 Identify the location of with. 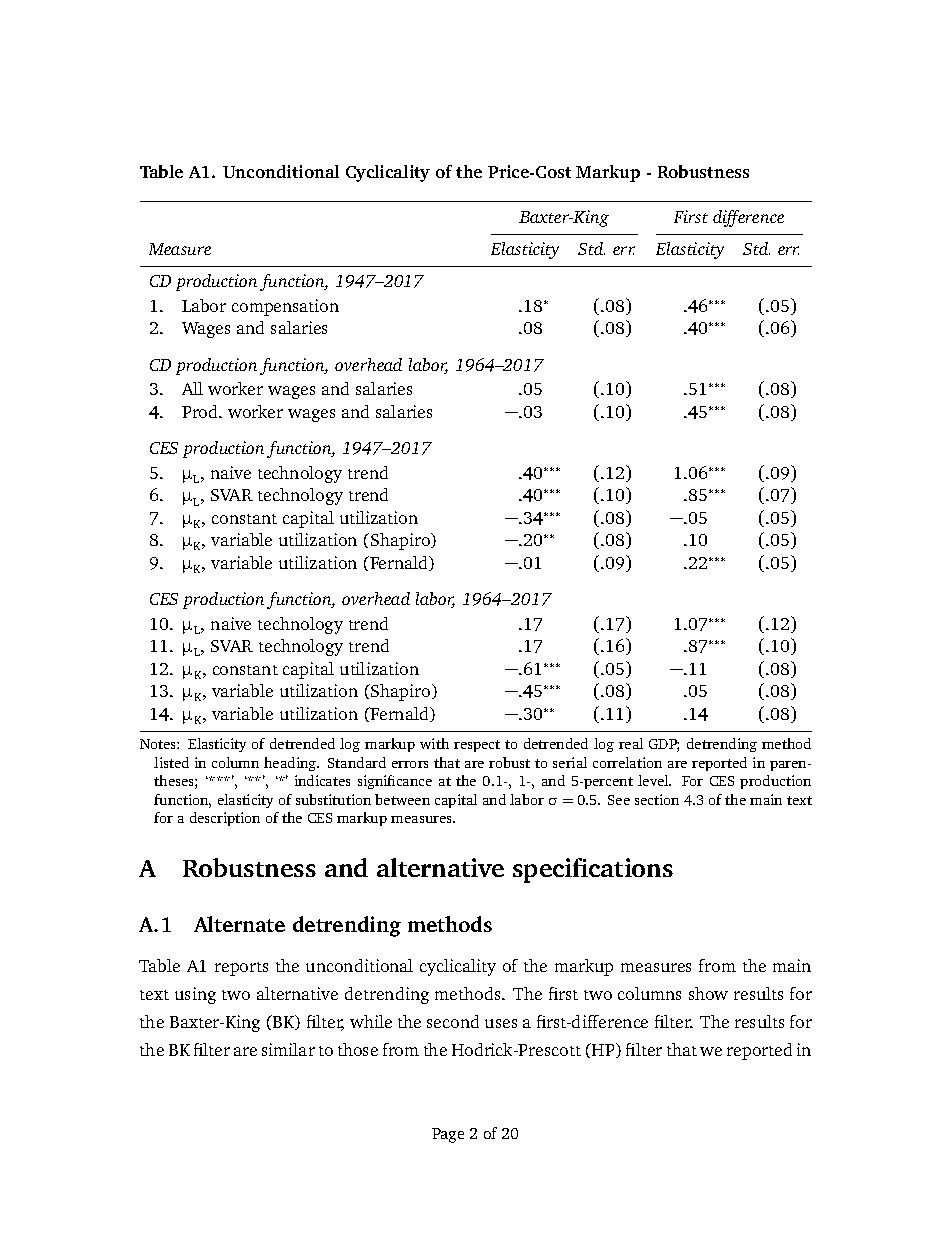
(434, 743).
